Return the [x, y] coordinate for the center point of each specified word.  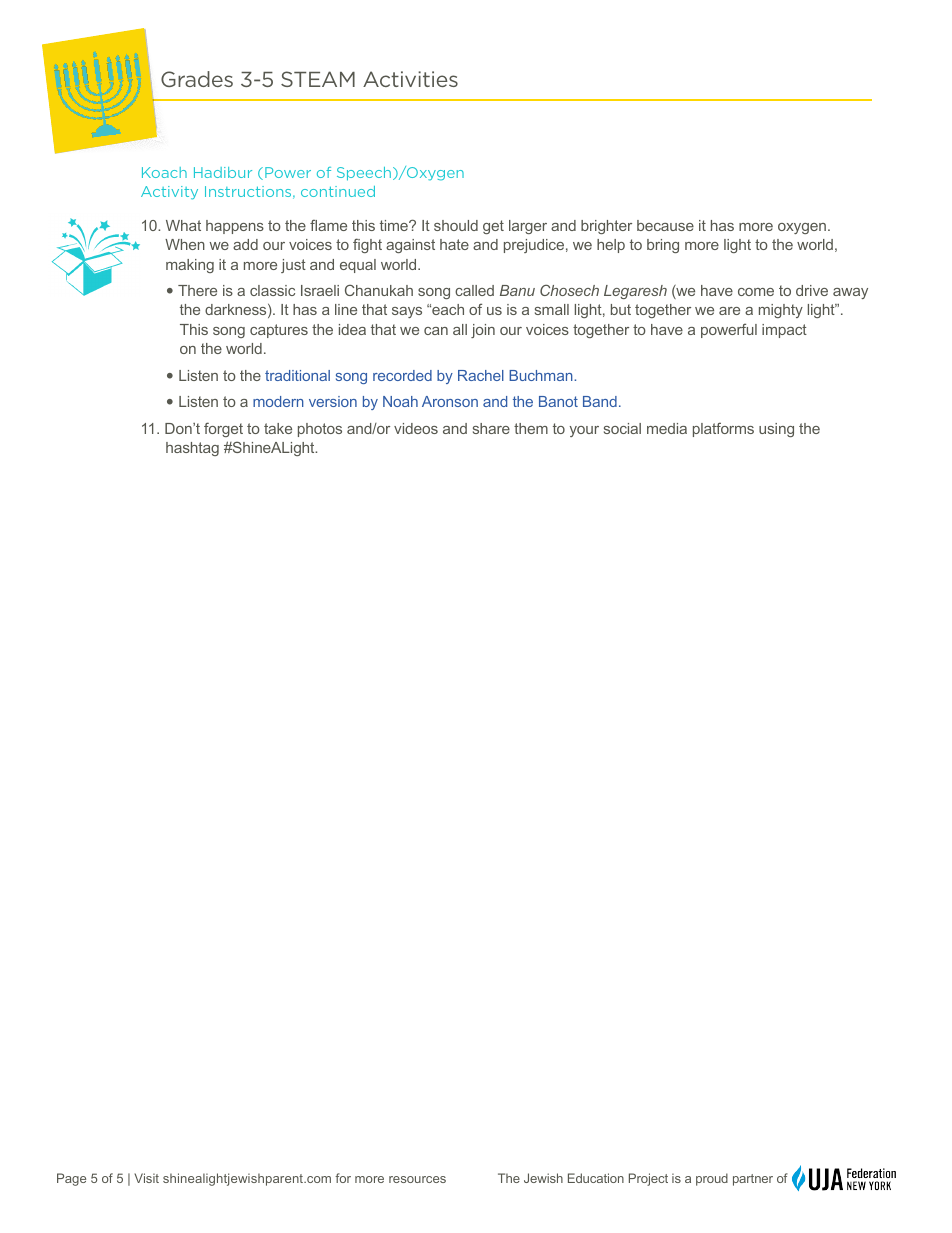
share [491, 428]
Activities [410, 79]
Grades [197, 79]
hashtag [192, 449]
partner [753, 1180]
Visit [146, 1178]
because [665, 225]
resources [417, 1179]
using [776, 430]
